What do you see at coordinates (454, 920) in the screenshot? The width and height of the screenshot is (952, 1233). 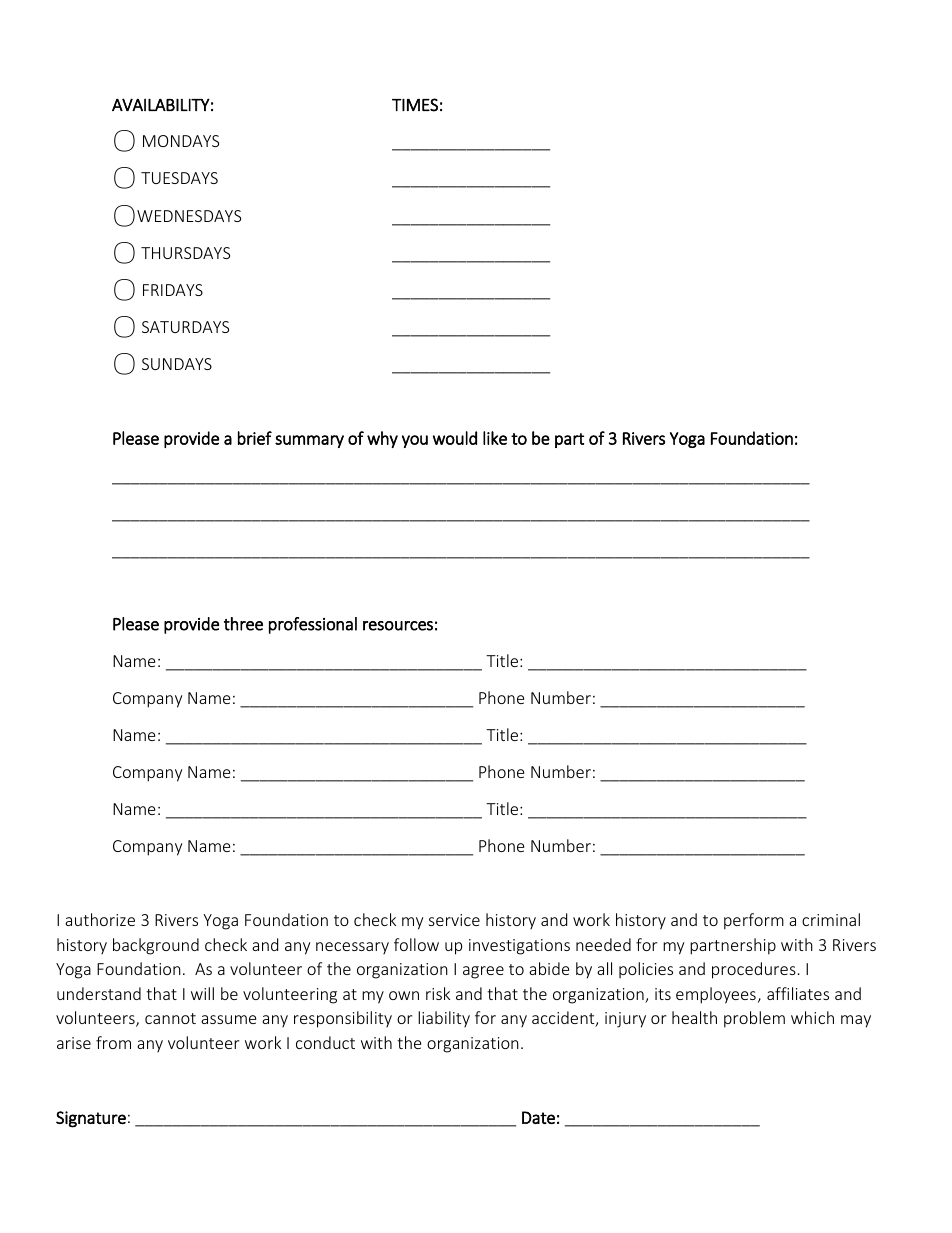 I see `service` at bounding box center [454, 920].
